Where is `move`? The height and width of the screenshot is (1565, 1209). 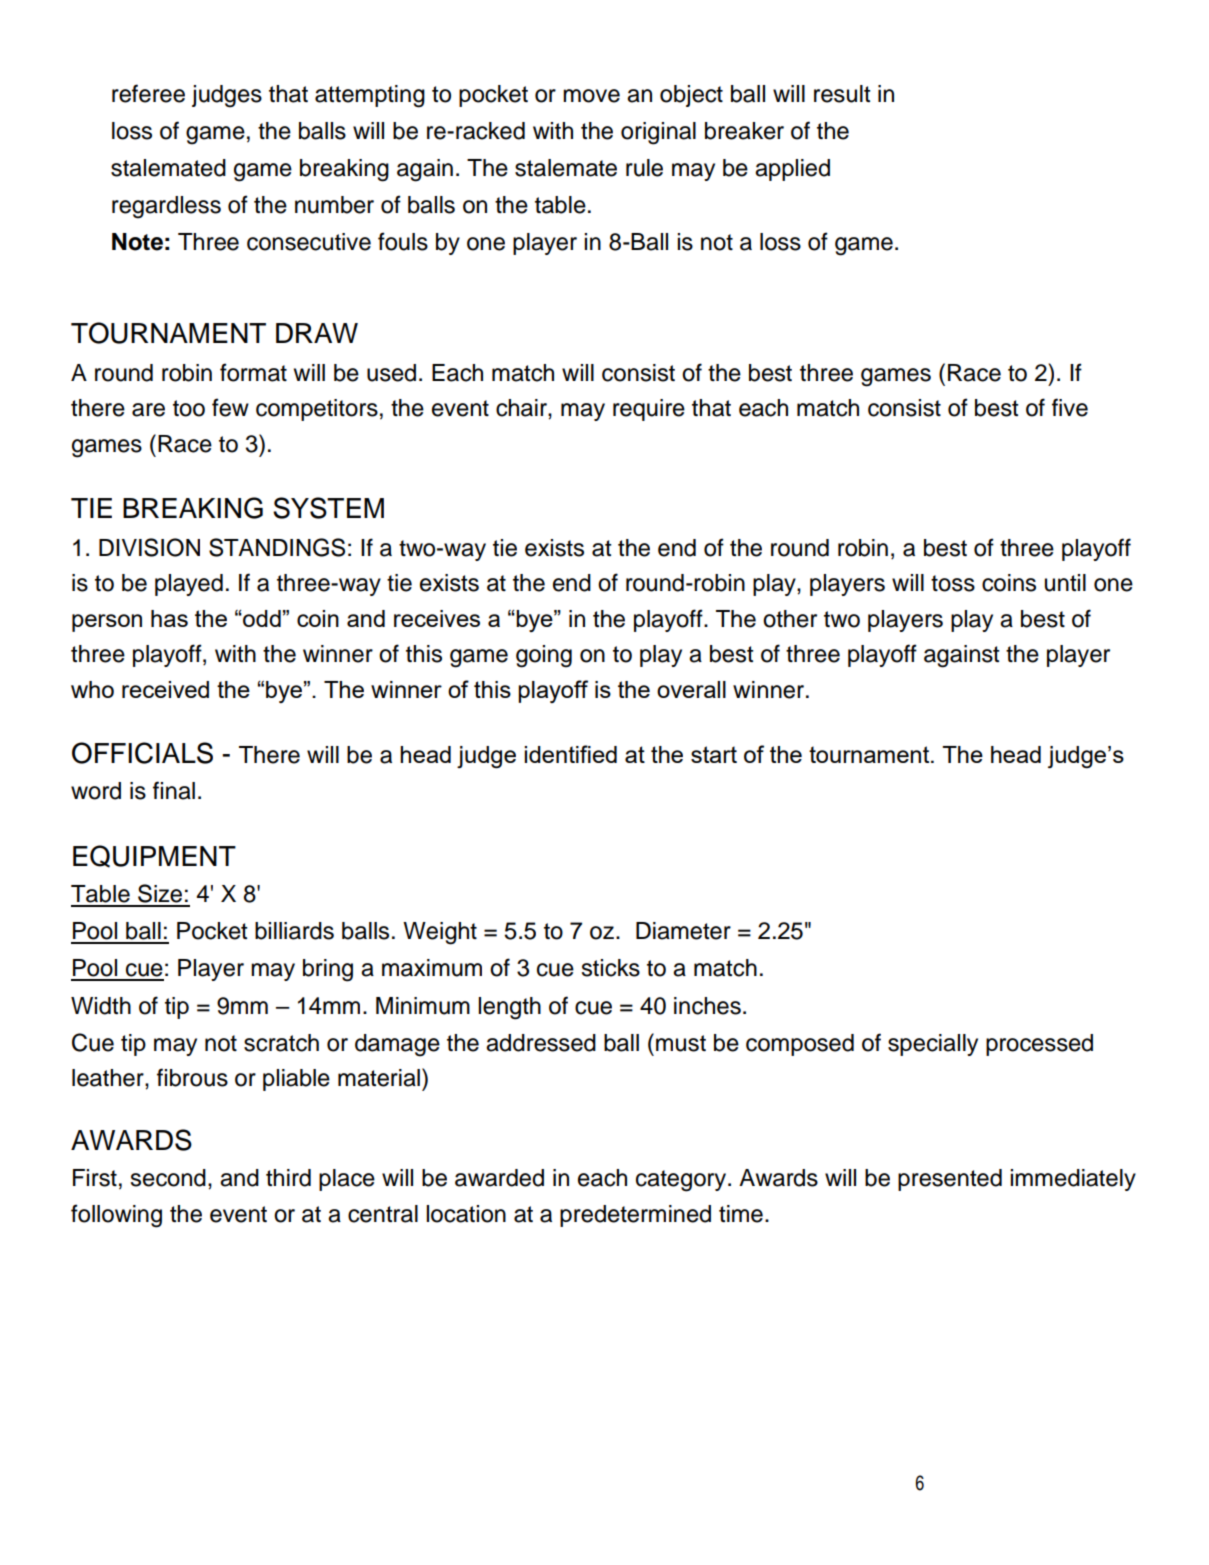 move is located at coordinates (591, 96).
